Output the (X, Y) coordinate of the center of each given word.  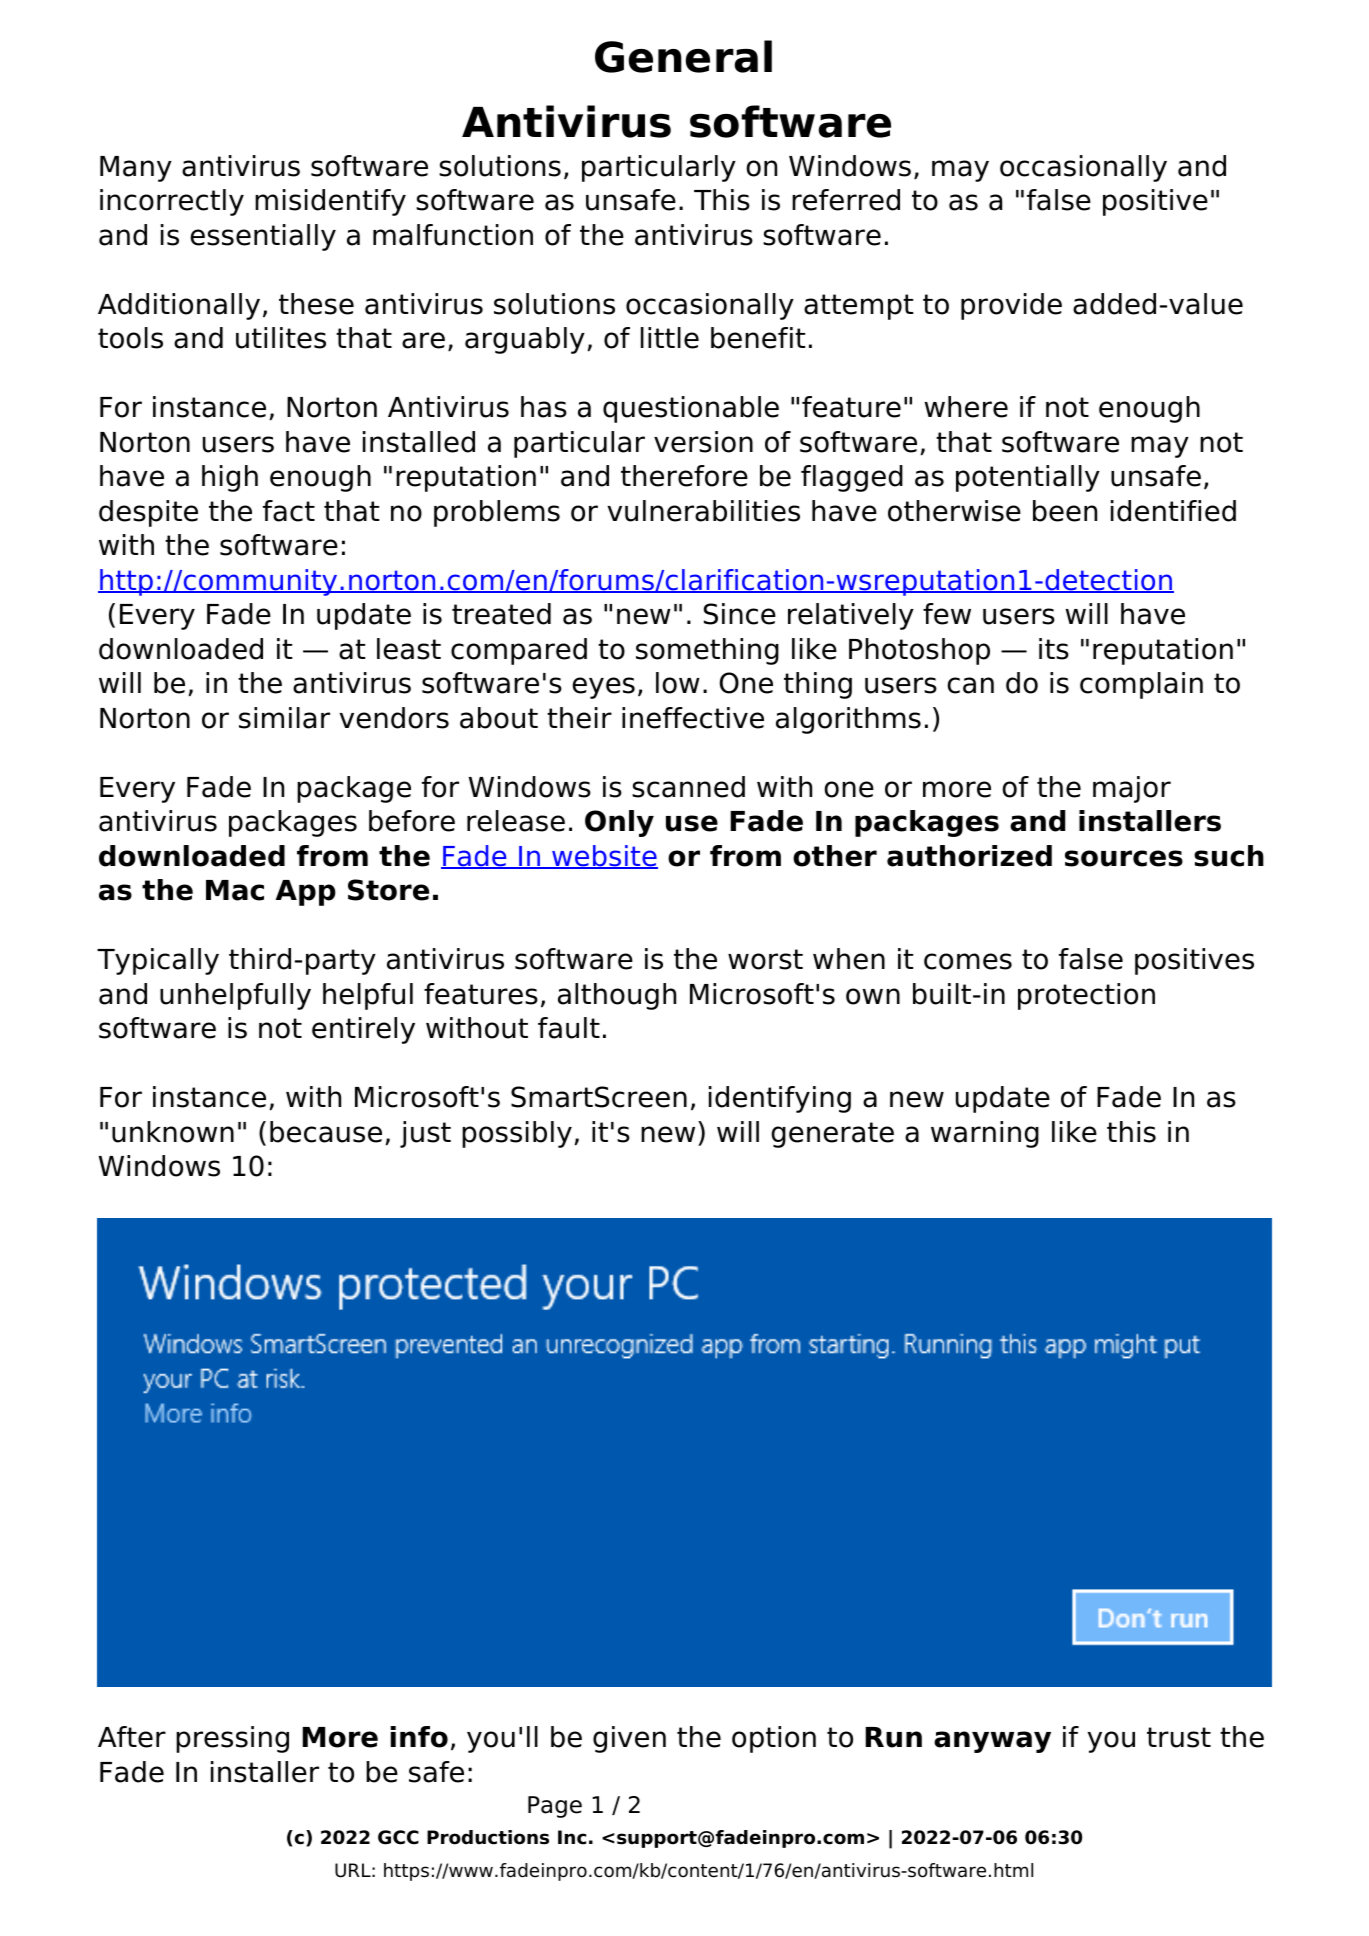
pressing (232, 1739)
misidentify (330, 202)
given (629, 1739)
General (683, 56)
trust (1179, 1737)
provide (1011, 306)
